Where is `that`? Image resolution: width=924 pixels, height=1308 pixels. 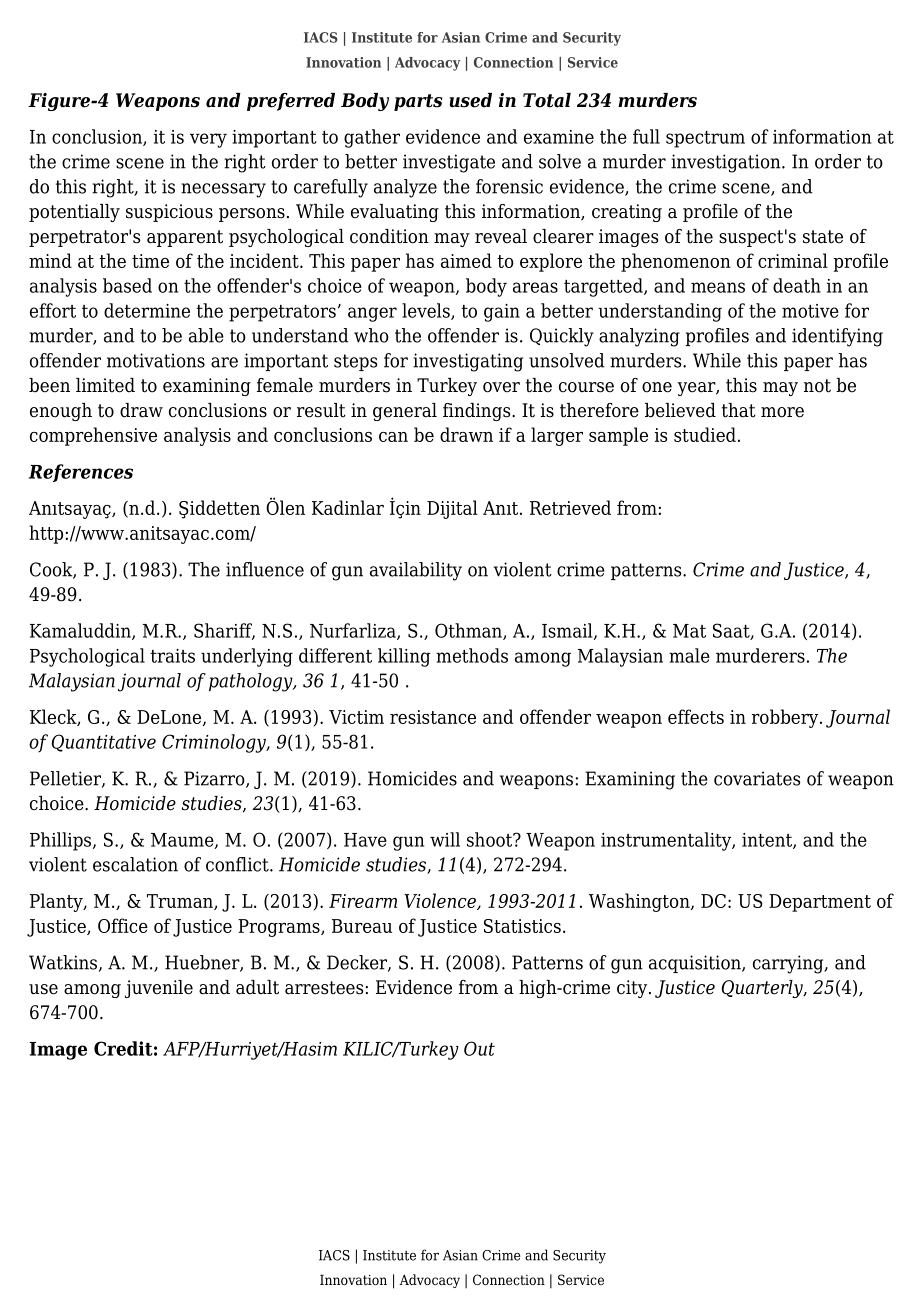 that is located at coordinates (739, 410).
